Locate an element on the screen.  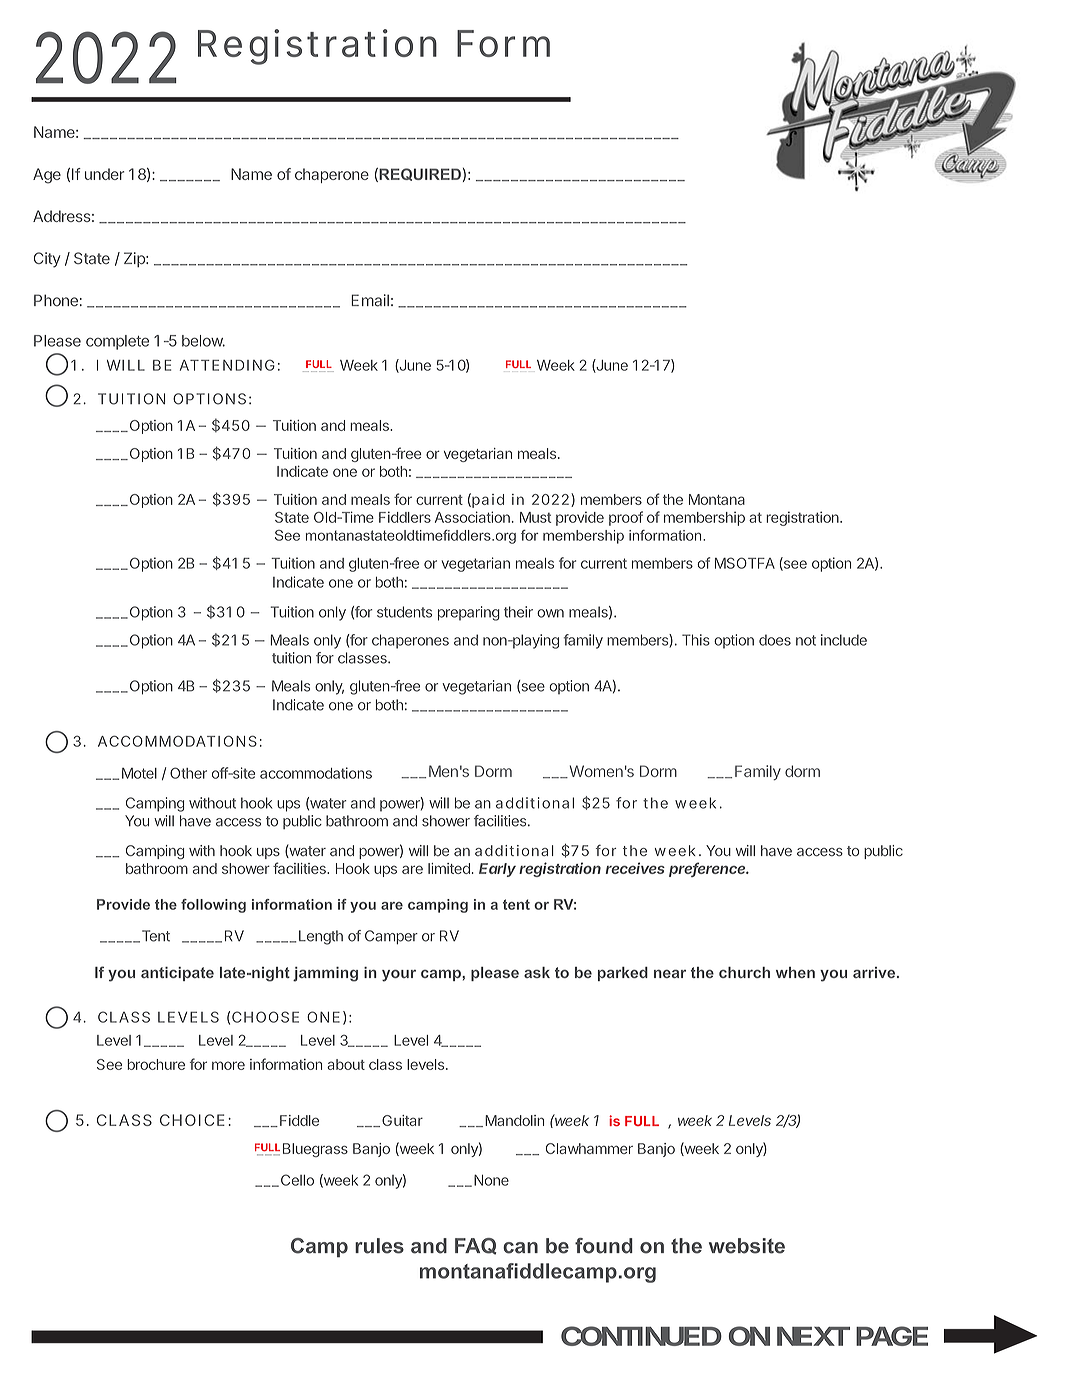
NEXT is located at coordinates (813, 1336).
